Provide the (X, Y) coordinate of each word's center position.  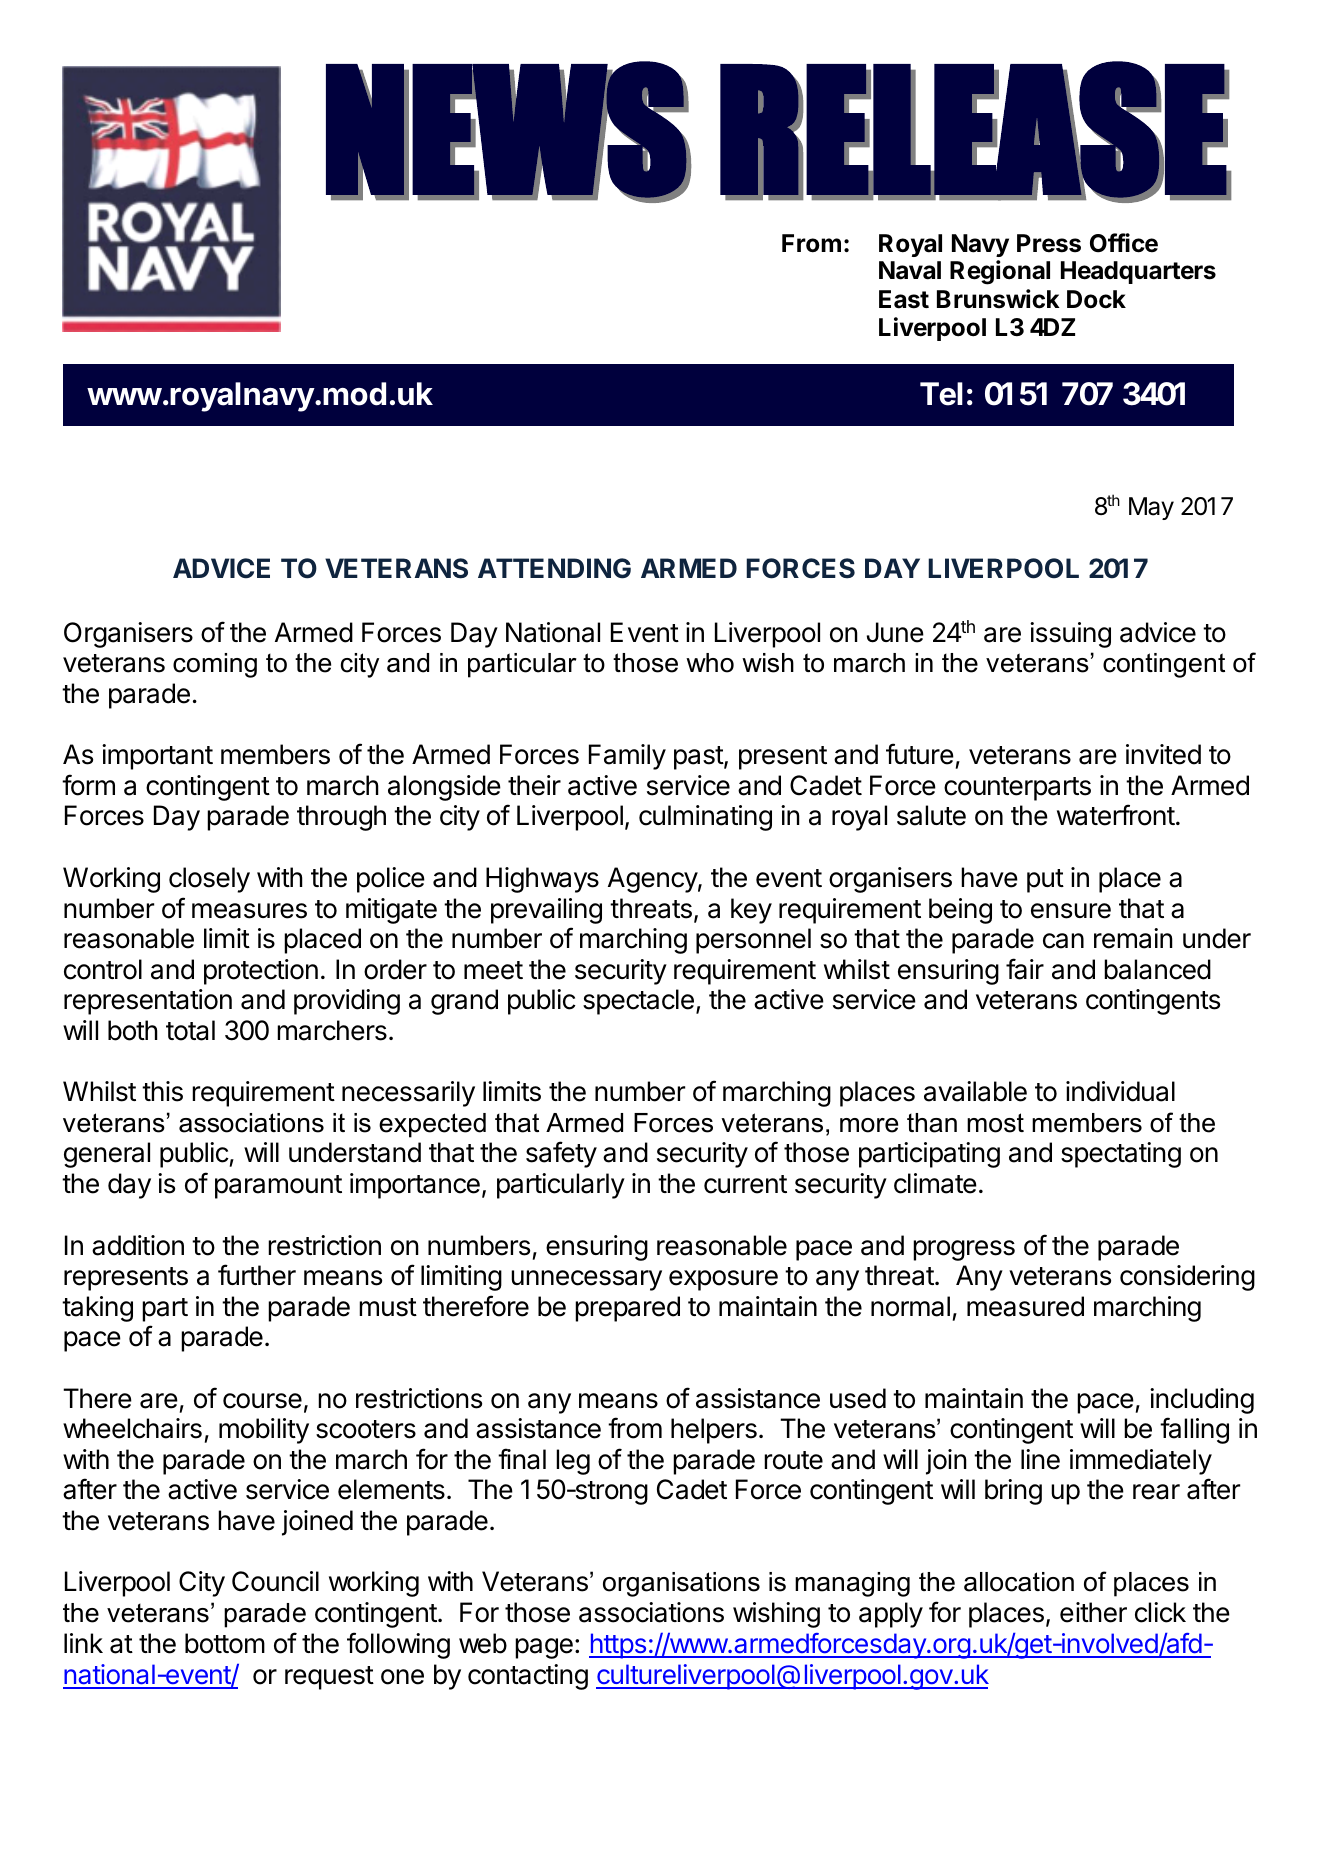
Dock (1096, 299)
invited (1163, 754)
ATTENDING (554, 568)
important (157, 757)
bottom (225, 1643)
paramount (278, 1187)
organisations (681, 1584)
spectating (1121, 1155)
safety (561, 1154)
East (904, 299)
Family (627, 757)
